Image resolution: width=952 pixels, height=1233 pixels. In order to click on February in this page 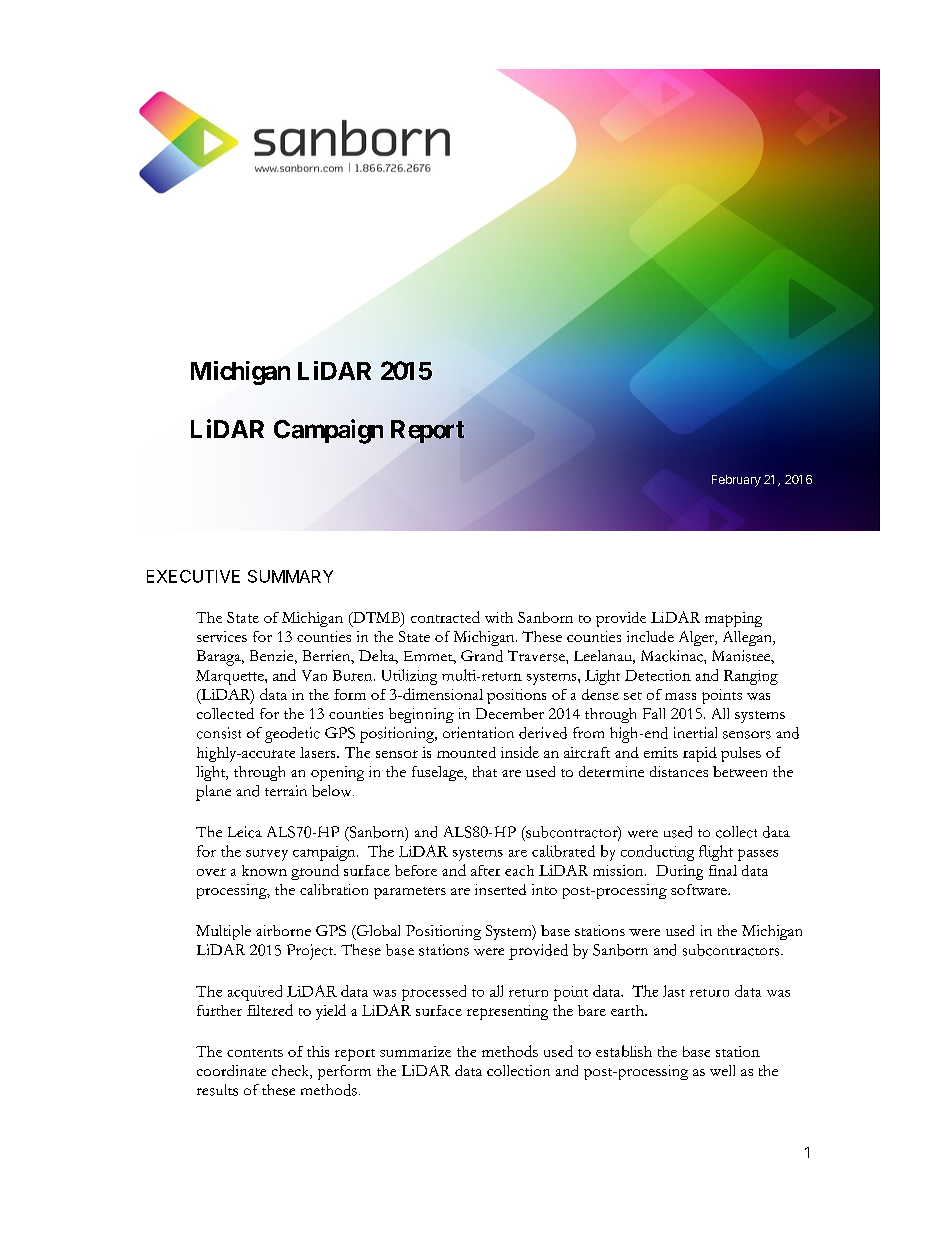, I will do `click(736, 481)`.
